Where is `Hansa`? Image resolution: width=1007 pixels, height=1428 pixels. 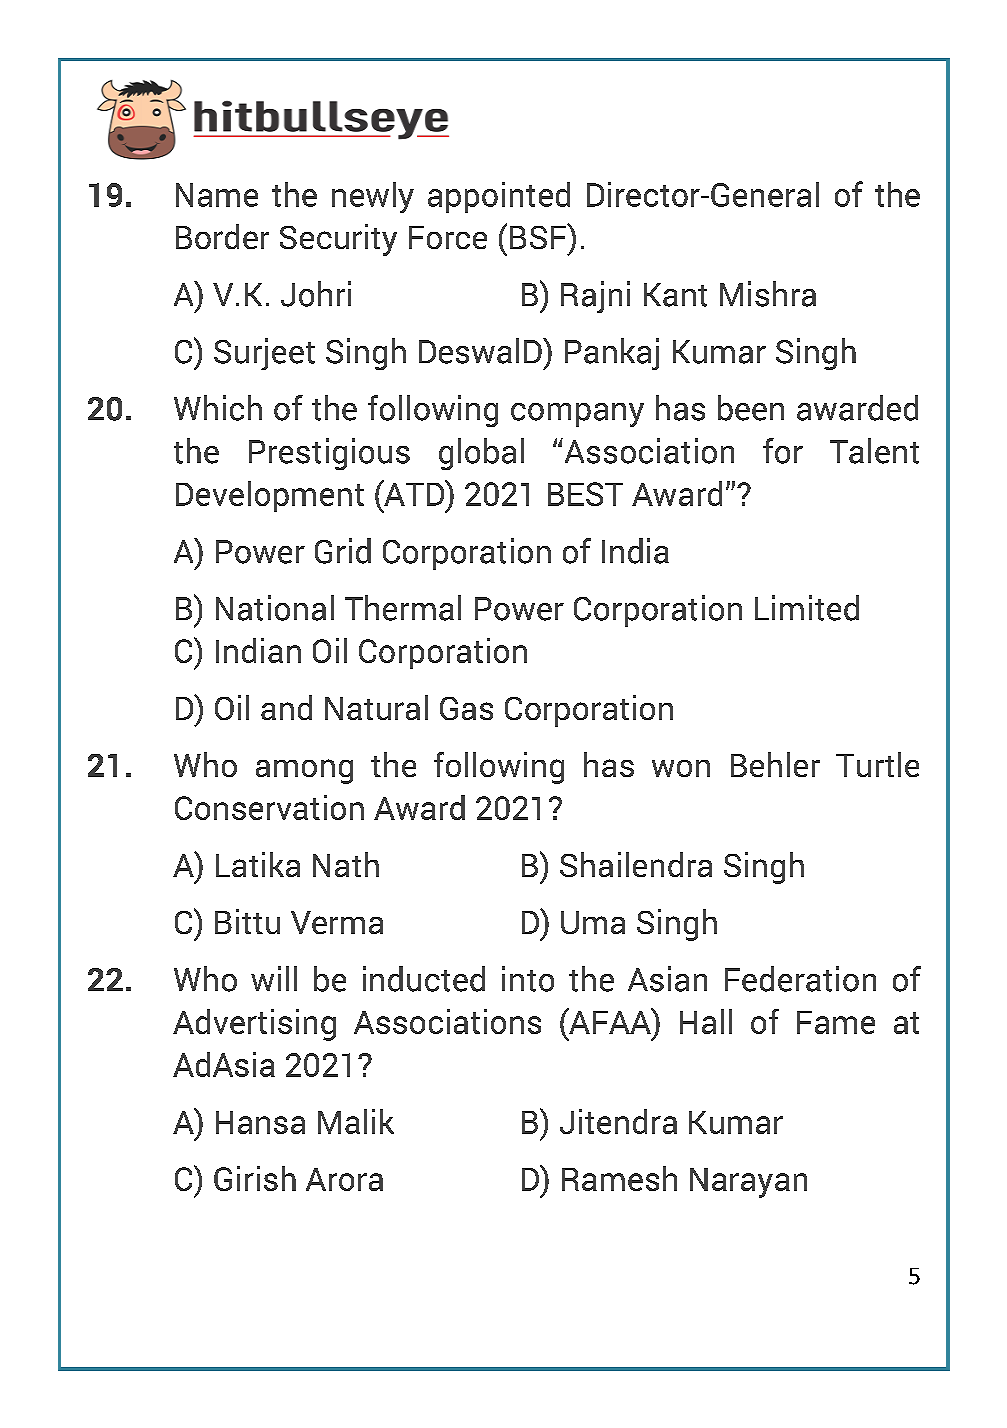 Hansa is located at coordinates (260, 1122).
